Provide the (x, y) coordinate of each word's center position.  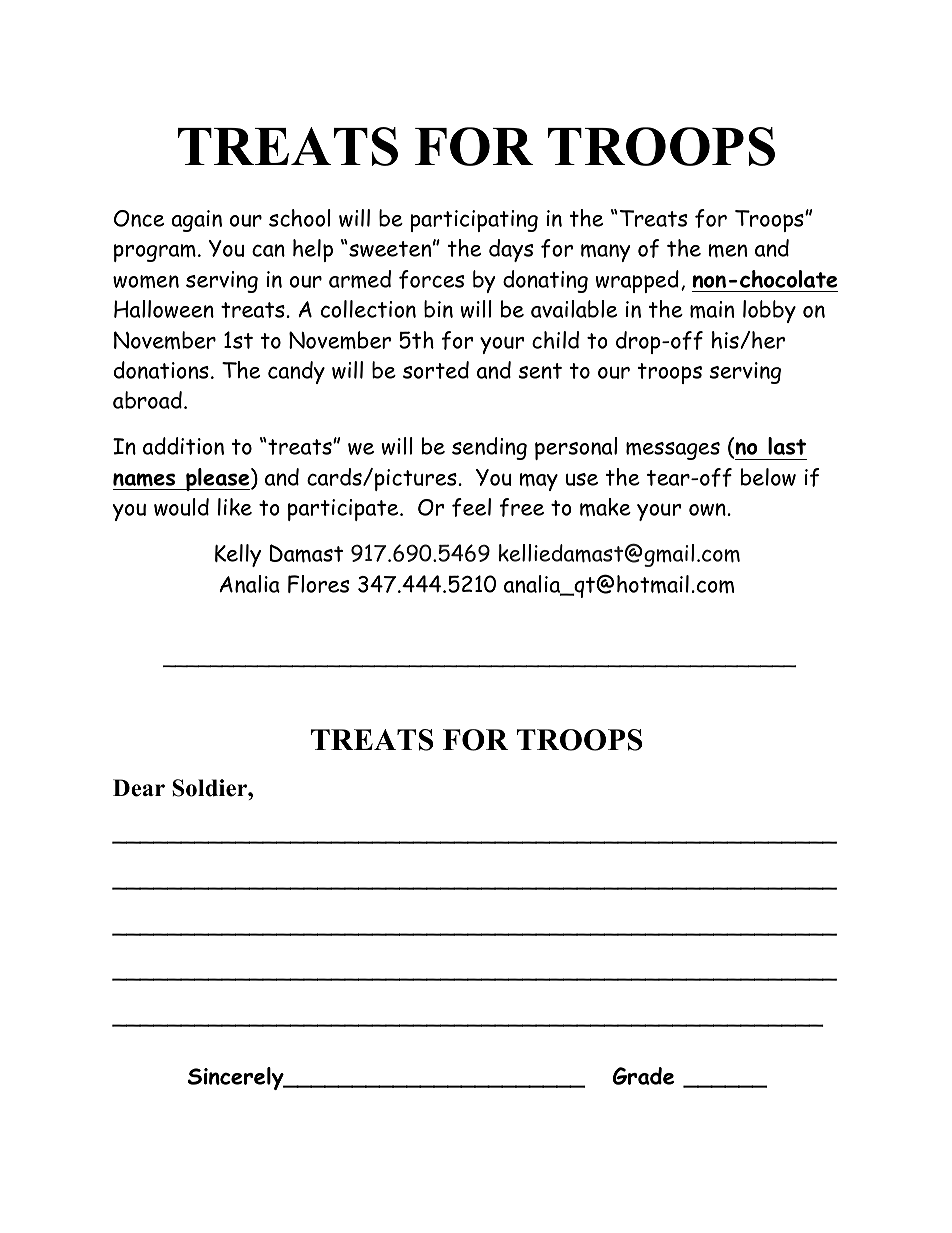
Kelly (238, 555)
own (707, 509)
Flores (318, 584)
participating (474, 221)
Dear (139, 788)
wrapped (637, 281)
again (196, 221)
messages (673, 451)
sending (489, 448)
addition (183, 446)
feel (471, 507)
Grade (643, 1076)
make (605, 507)
